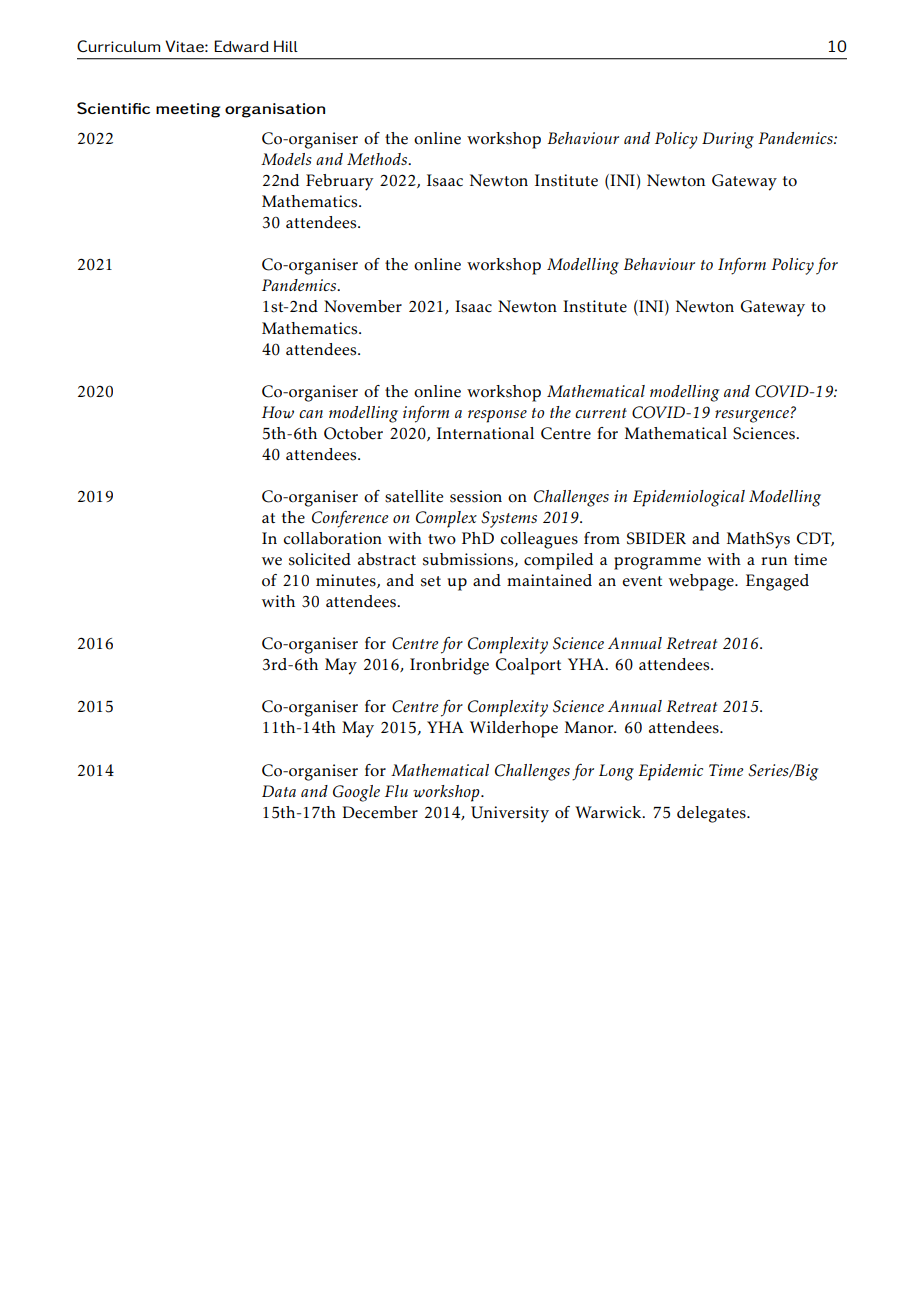 The image size is (924, 1308). Describe the element at coordinates (702, 582) in the document. I see `webpage` at that location.
